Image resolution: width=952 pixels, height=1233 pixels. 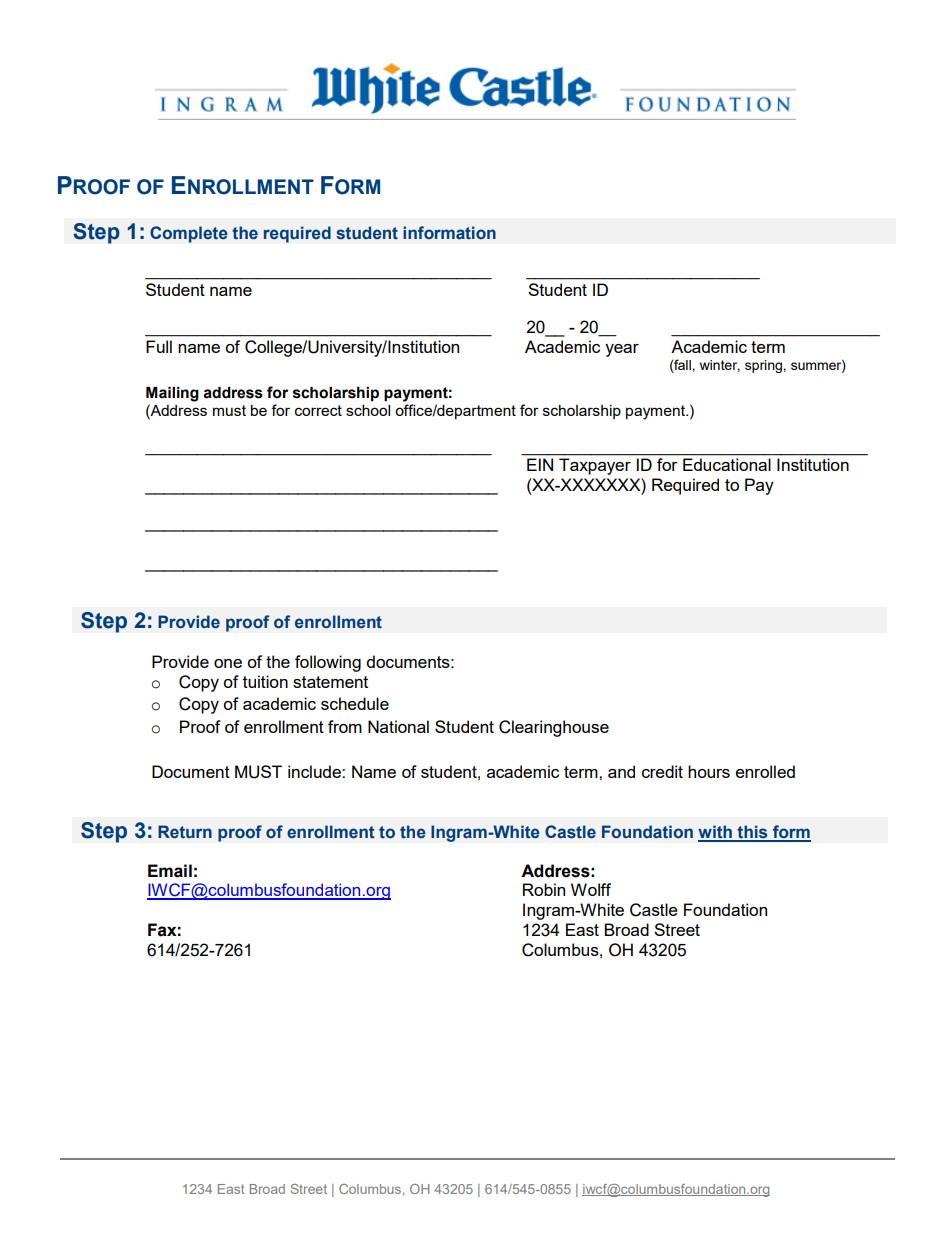 What do you see at coordinates (228, 663) in the document?
I see `one` at bounding box center [228, 663].
